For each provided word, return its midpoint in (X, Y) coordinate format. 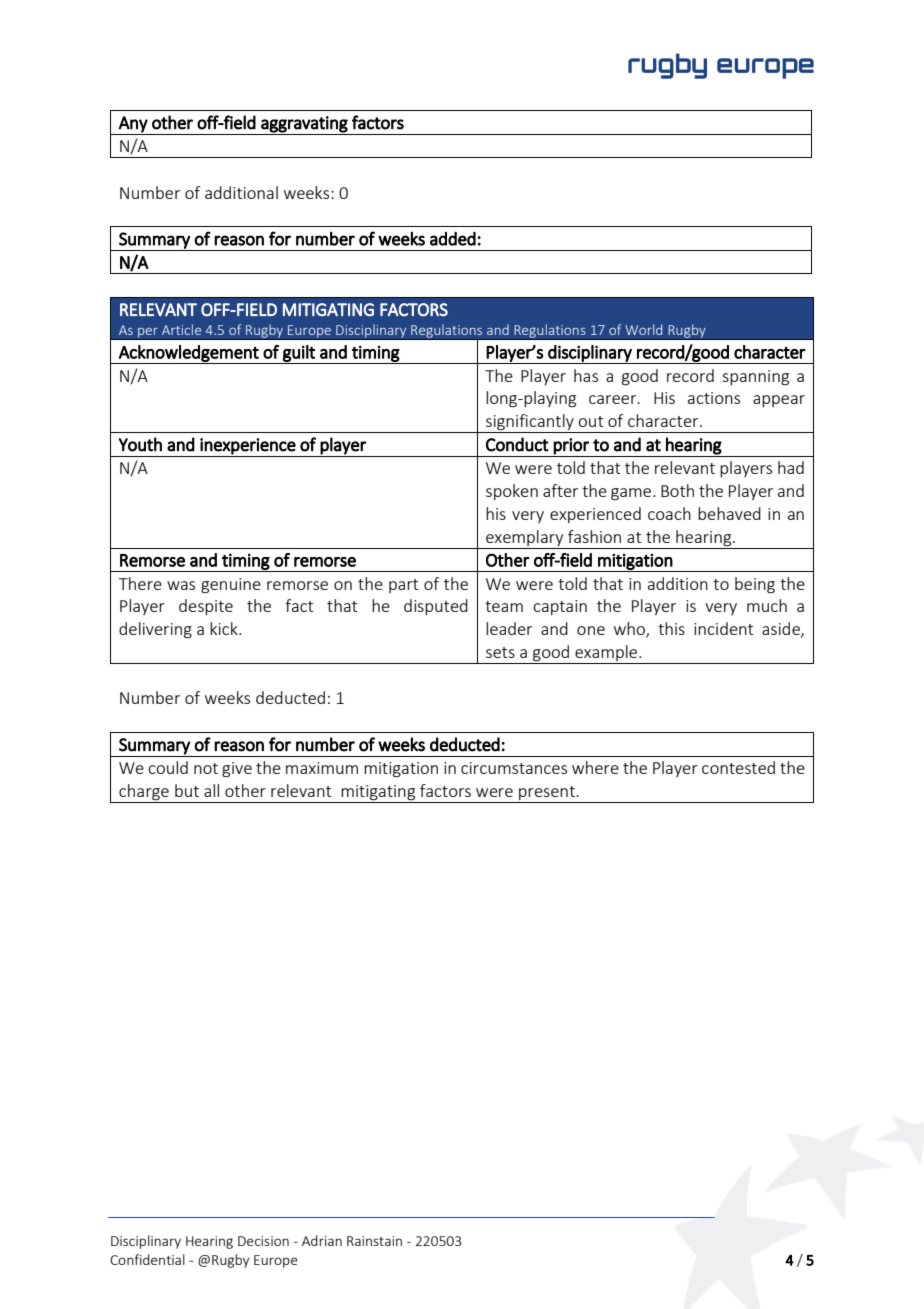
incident (723, 628)
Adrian (322, 1240)
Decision (263, 1241)
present (547, 794)
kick (225, 628)
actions (714, 398)
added (453, 238)
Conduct (517, 444)
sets (500, 652)
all (211, 790)
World (643, 329)
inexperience (248, 446)
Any (133, 124)
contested (738, 767)
